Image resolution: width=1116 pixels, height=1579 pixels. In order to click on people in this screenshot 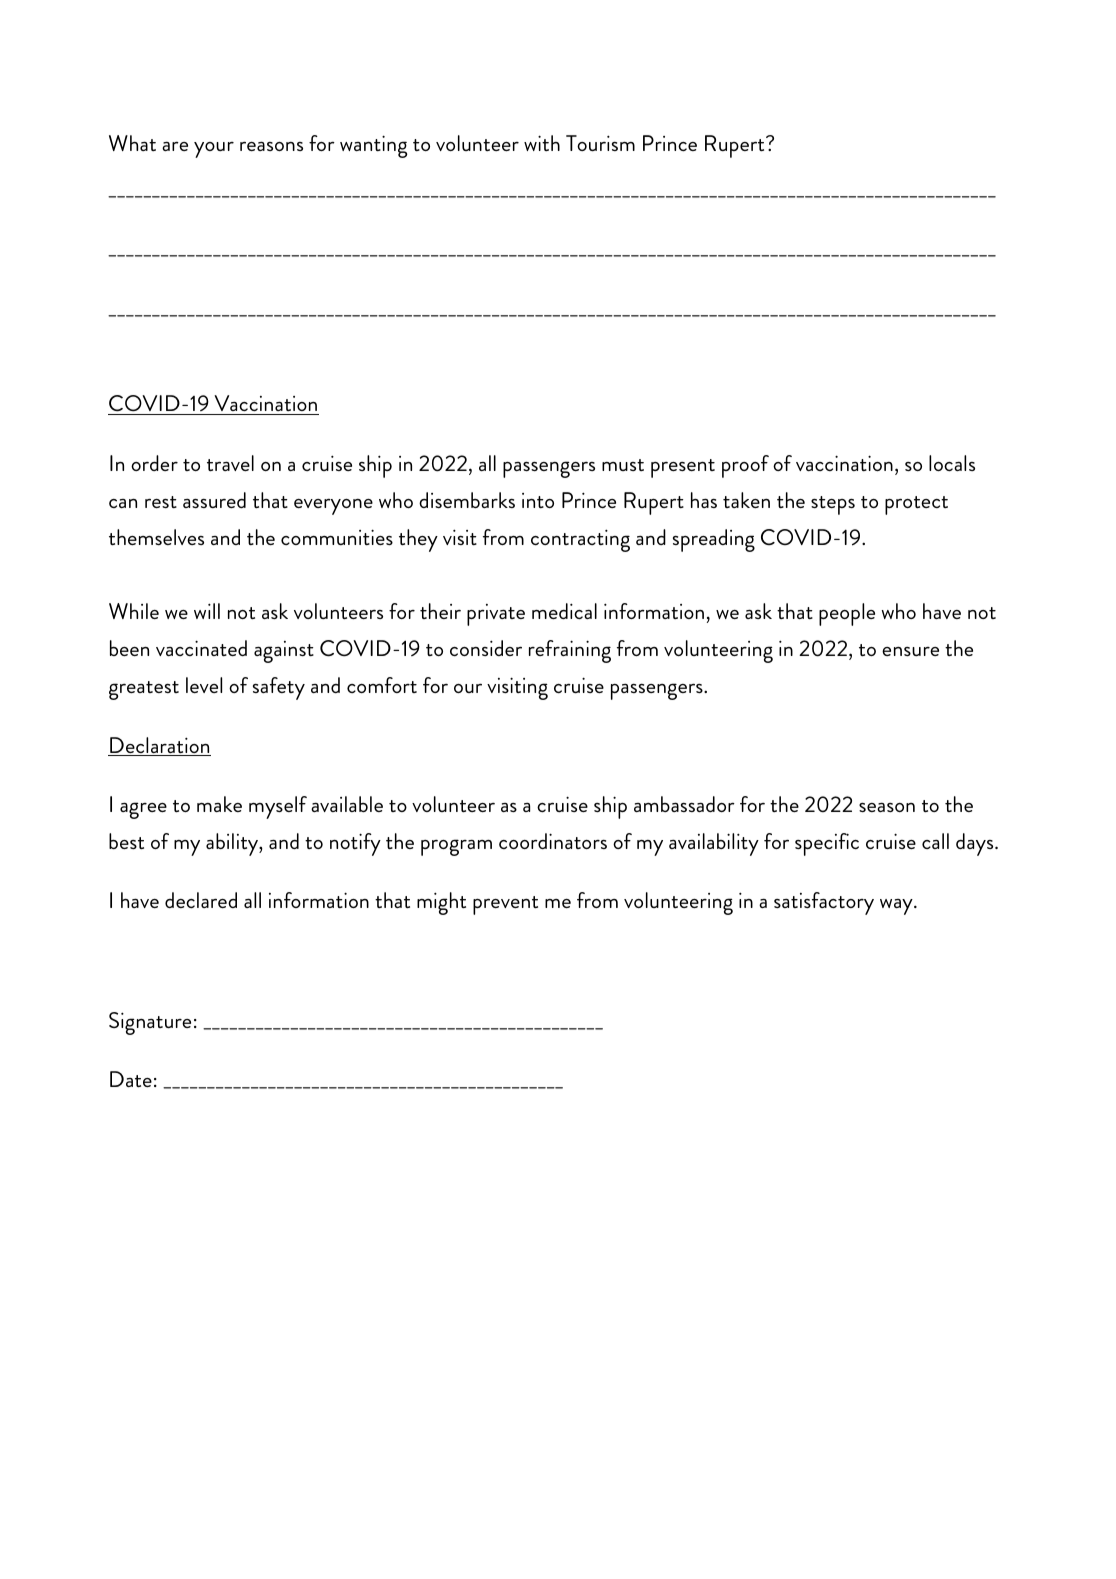, I will do `click(847, 614)`.
